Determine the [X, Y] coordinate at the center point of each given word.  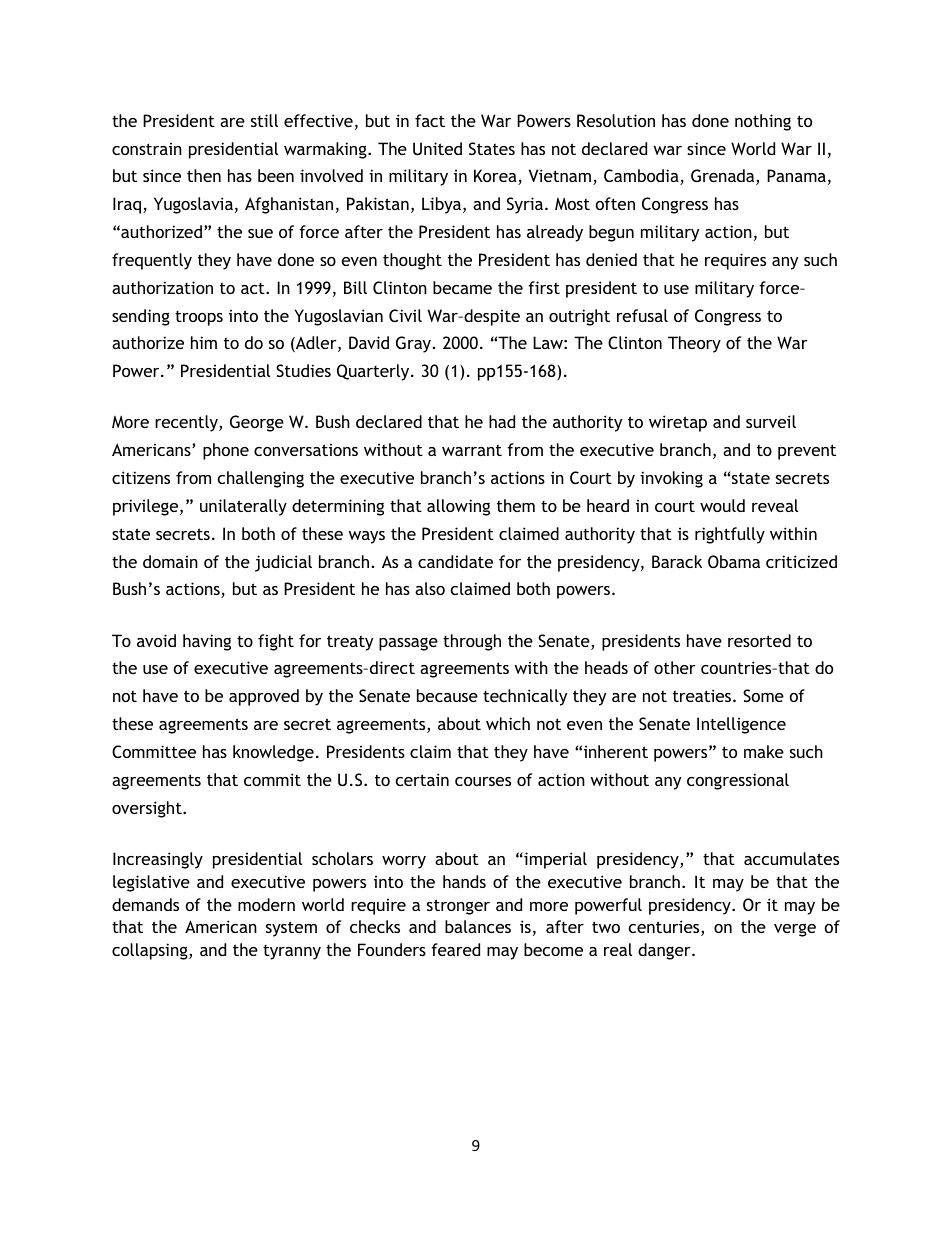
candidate [455, 561]
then [204, 175]
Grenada [724, 177]
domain [170, 561]
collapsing [151, 951]
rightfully [730, 535]
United [437, 148]
